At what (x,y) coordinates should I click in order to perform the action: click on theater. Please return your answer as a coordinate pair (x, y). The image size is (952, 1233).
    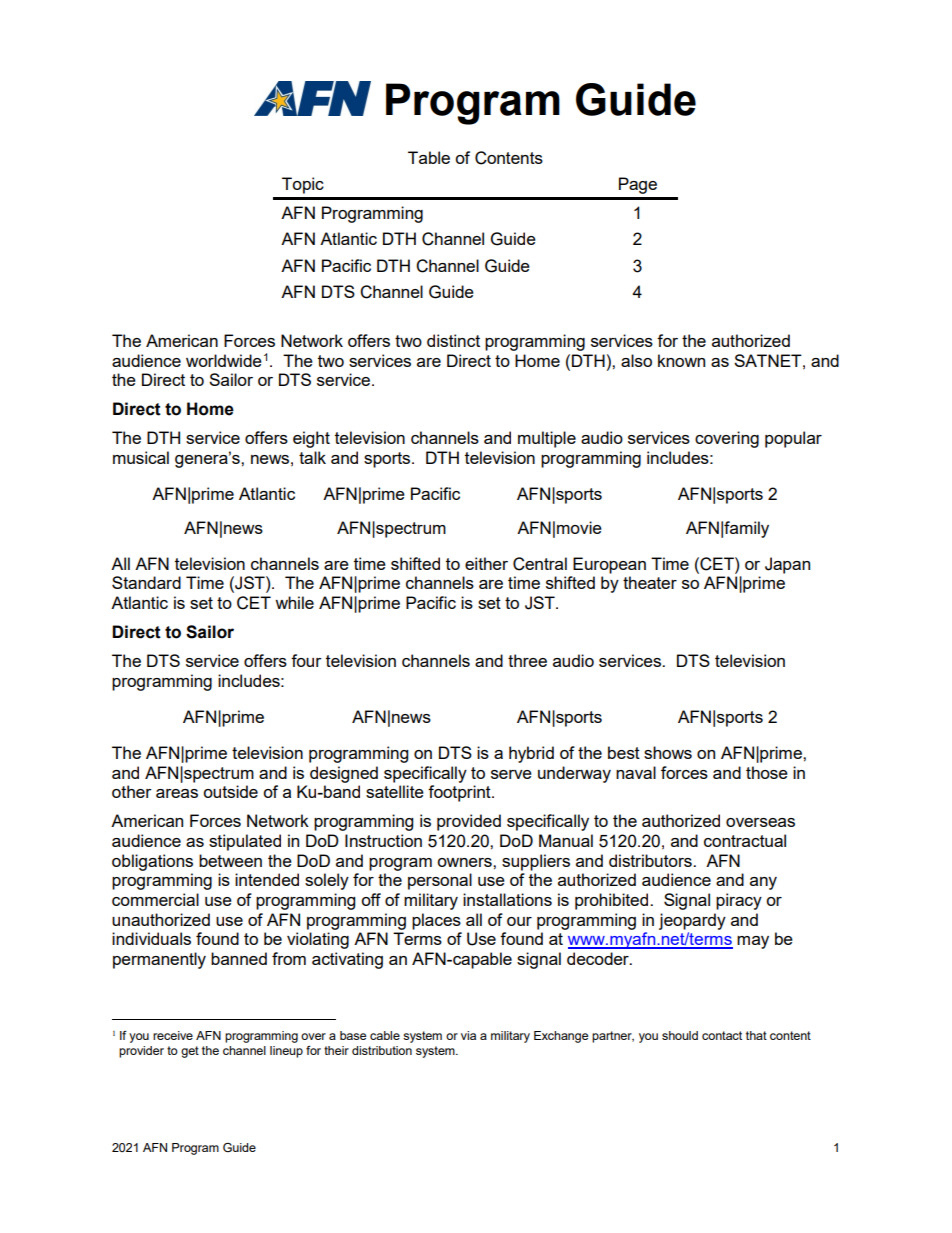
    Looking at the image, I should click on (650, 582).
